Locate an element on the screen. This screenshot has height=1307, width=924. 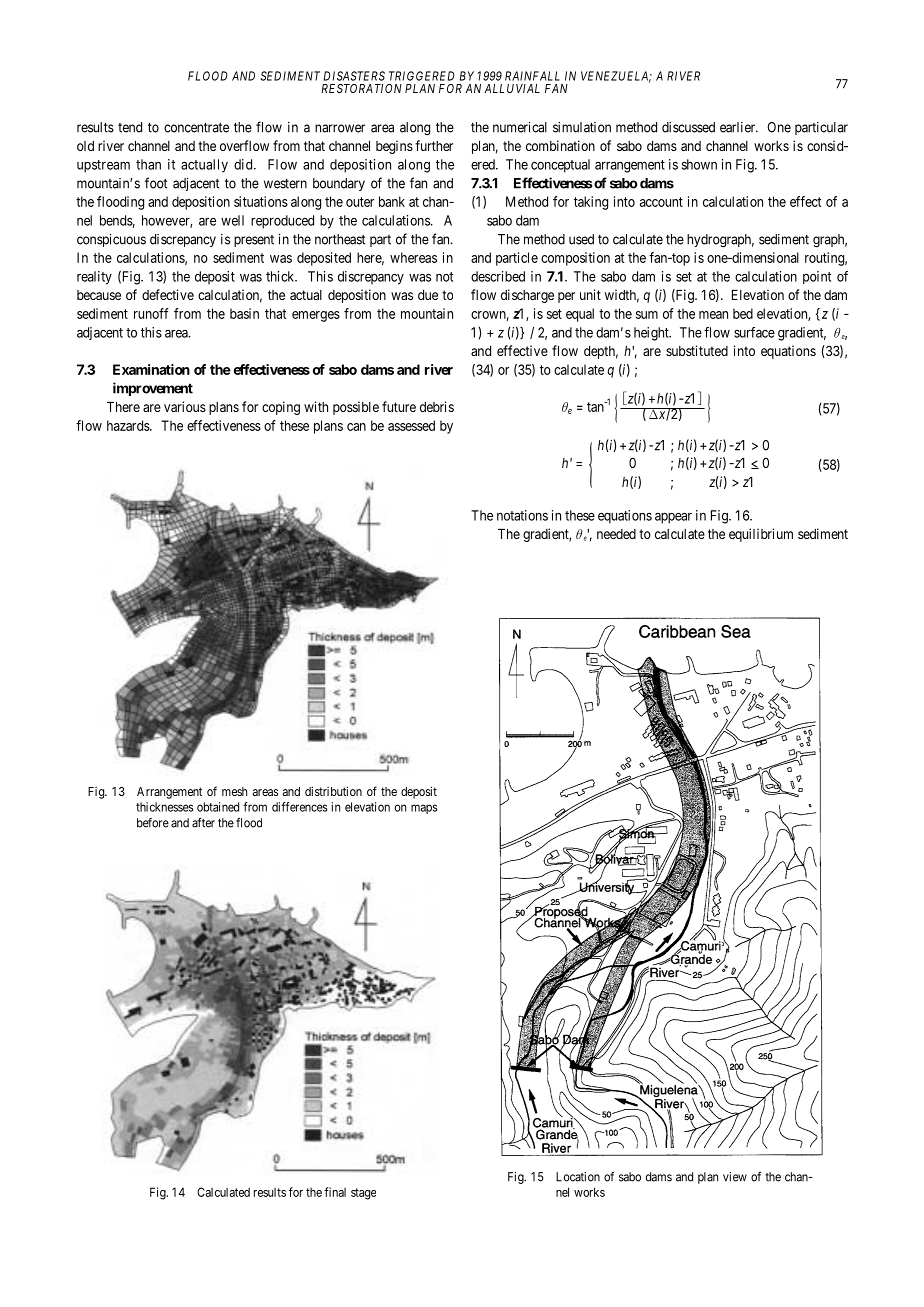
equilibrium is located at coordinates (761, 535).
